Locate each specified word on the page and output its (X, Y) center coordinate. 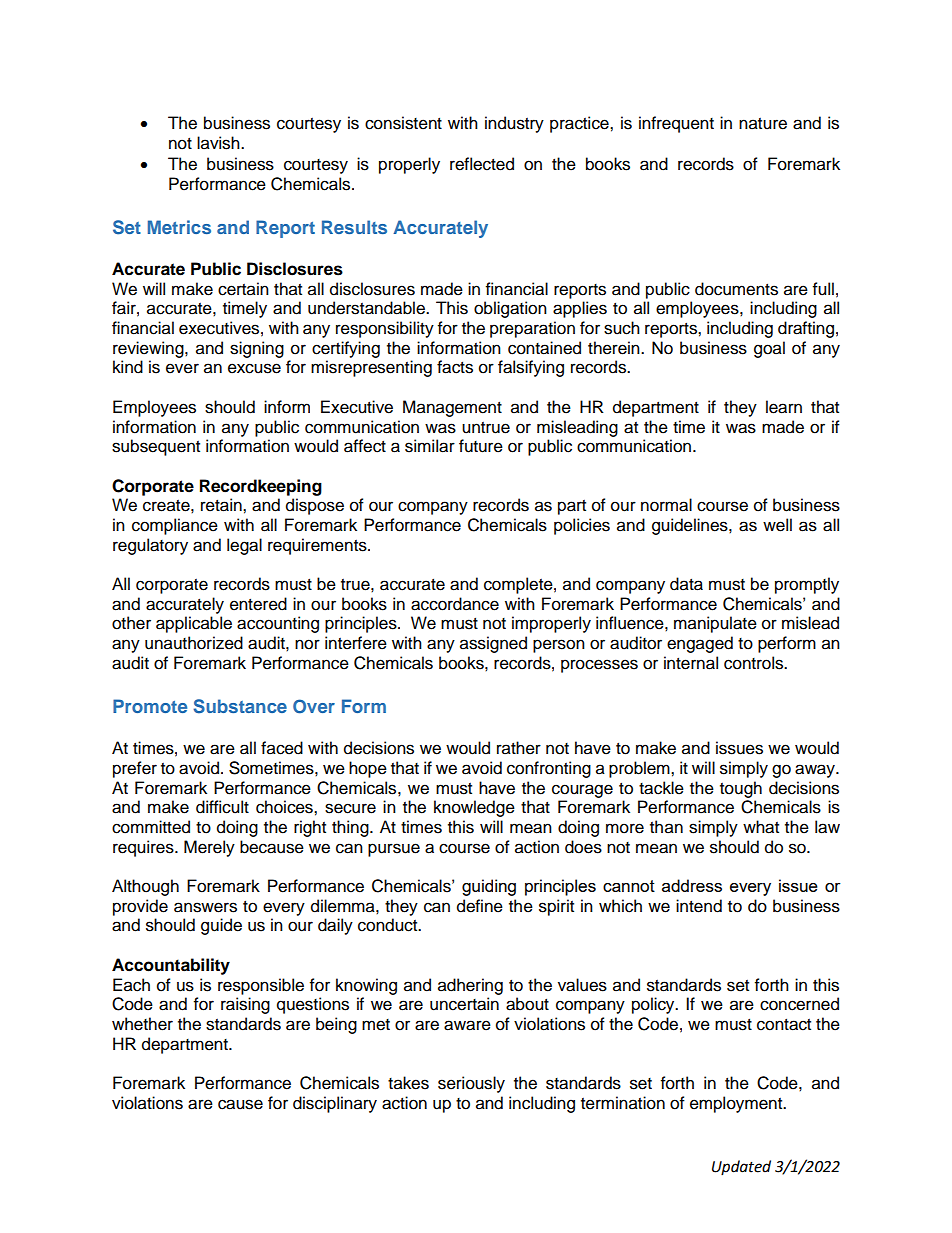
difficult (222, 807)
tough (741, 789)
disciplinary (335, 1104)
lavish (219, 143)
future (481, 446)
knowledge (474, 808)
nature (763, 124)
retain (222, 505)
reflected (482, 164)
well (777, 525)
